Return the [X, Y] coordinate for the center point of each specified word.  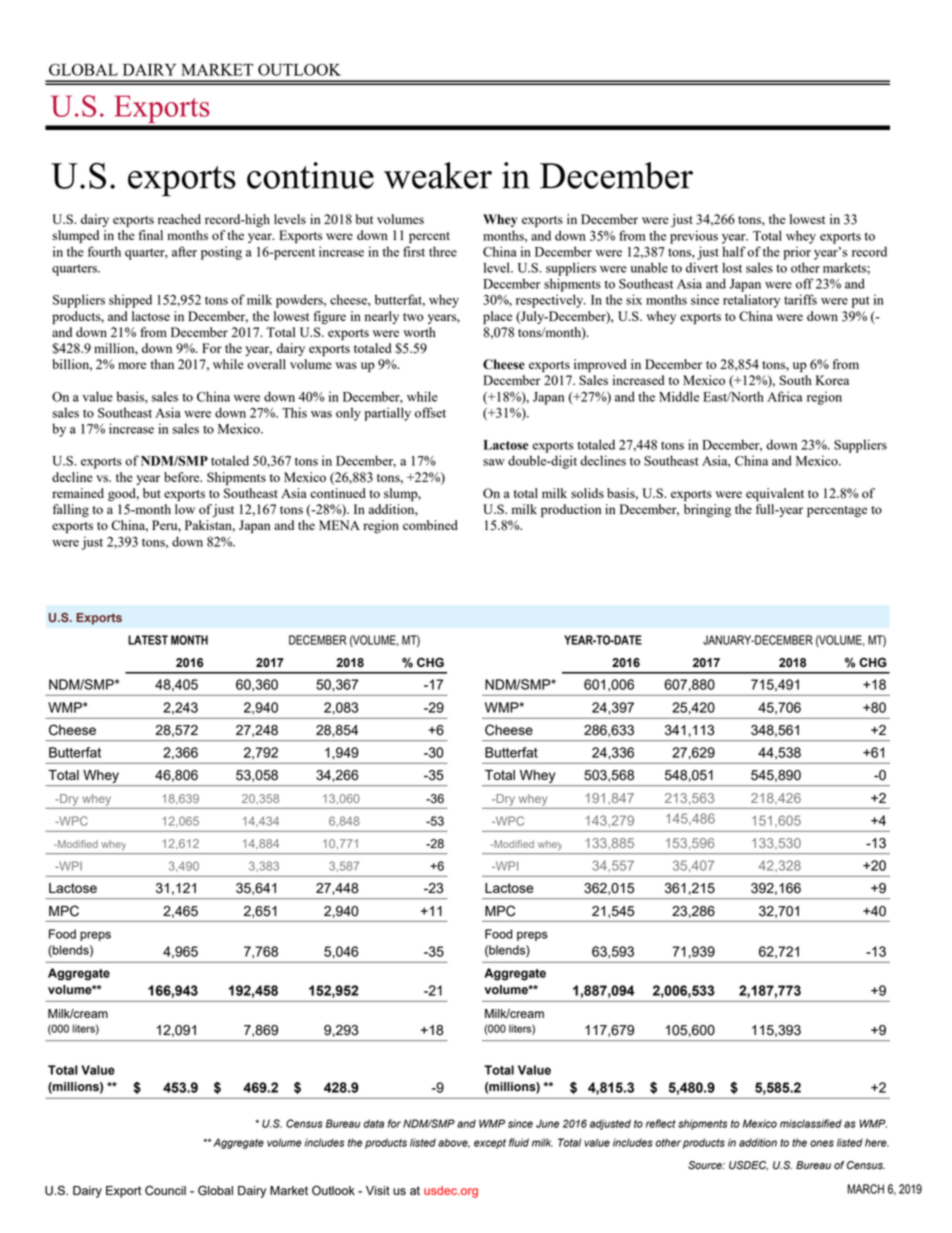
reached [179, 219]
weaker [438, 175]
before [183, 477]
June [547, 1123]
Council [165, 1190]
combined [430, 525]
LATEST [148, 640]
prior [797, 253]
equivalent [775, 494]
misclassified [811, 1123]
